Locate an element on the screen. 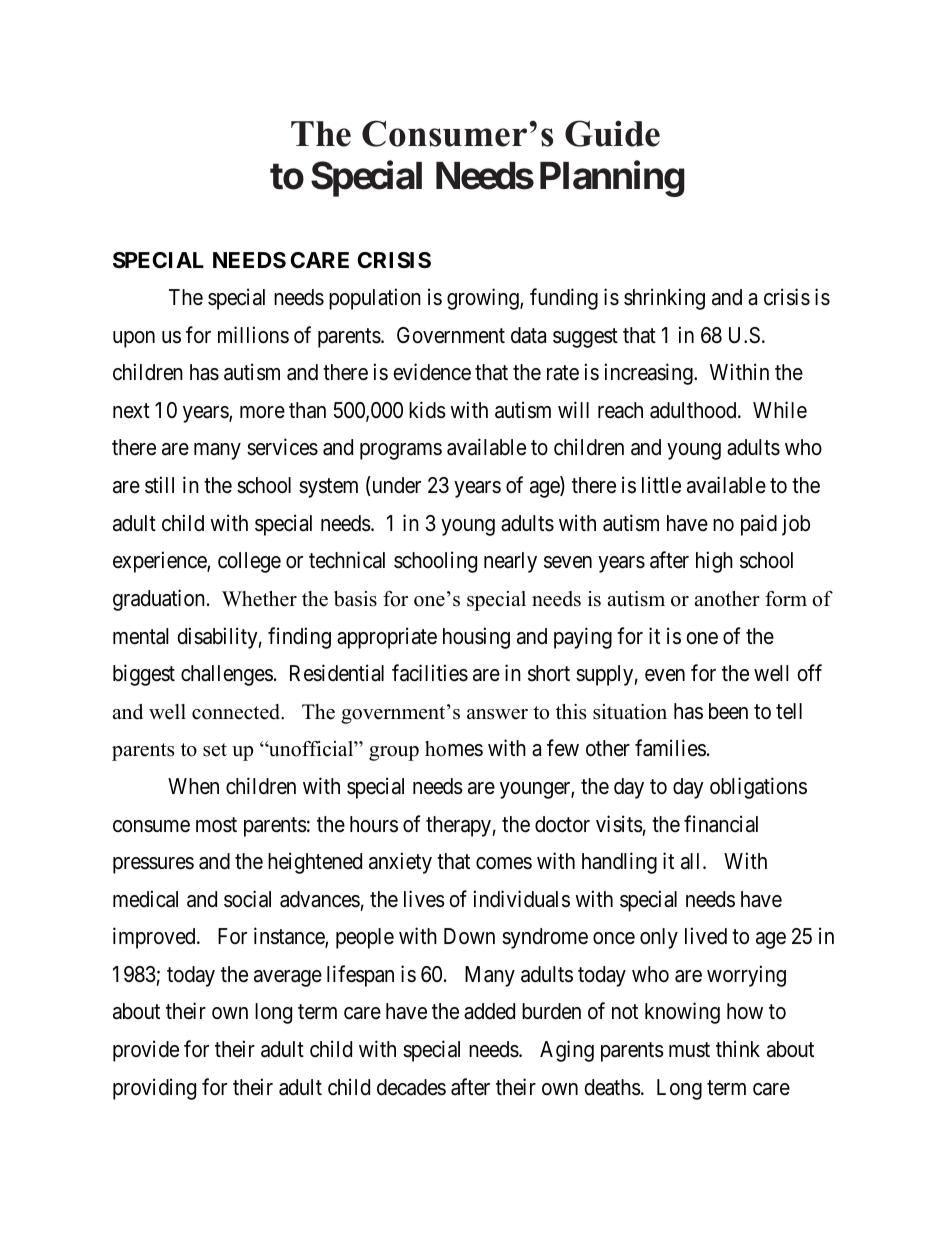  provide is located at coordinates (146, 1051).
